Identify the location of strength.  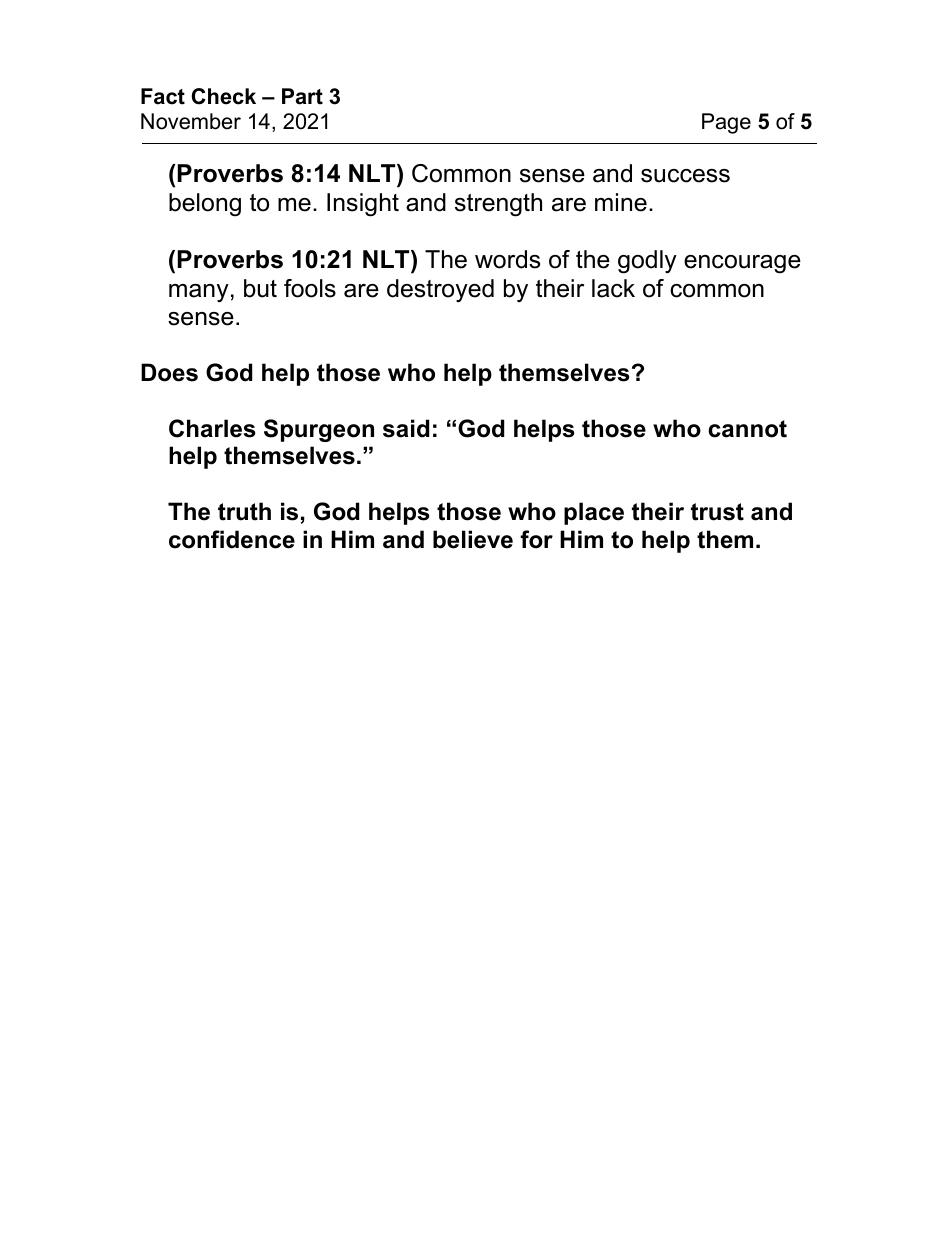
(498, 205).
